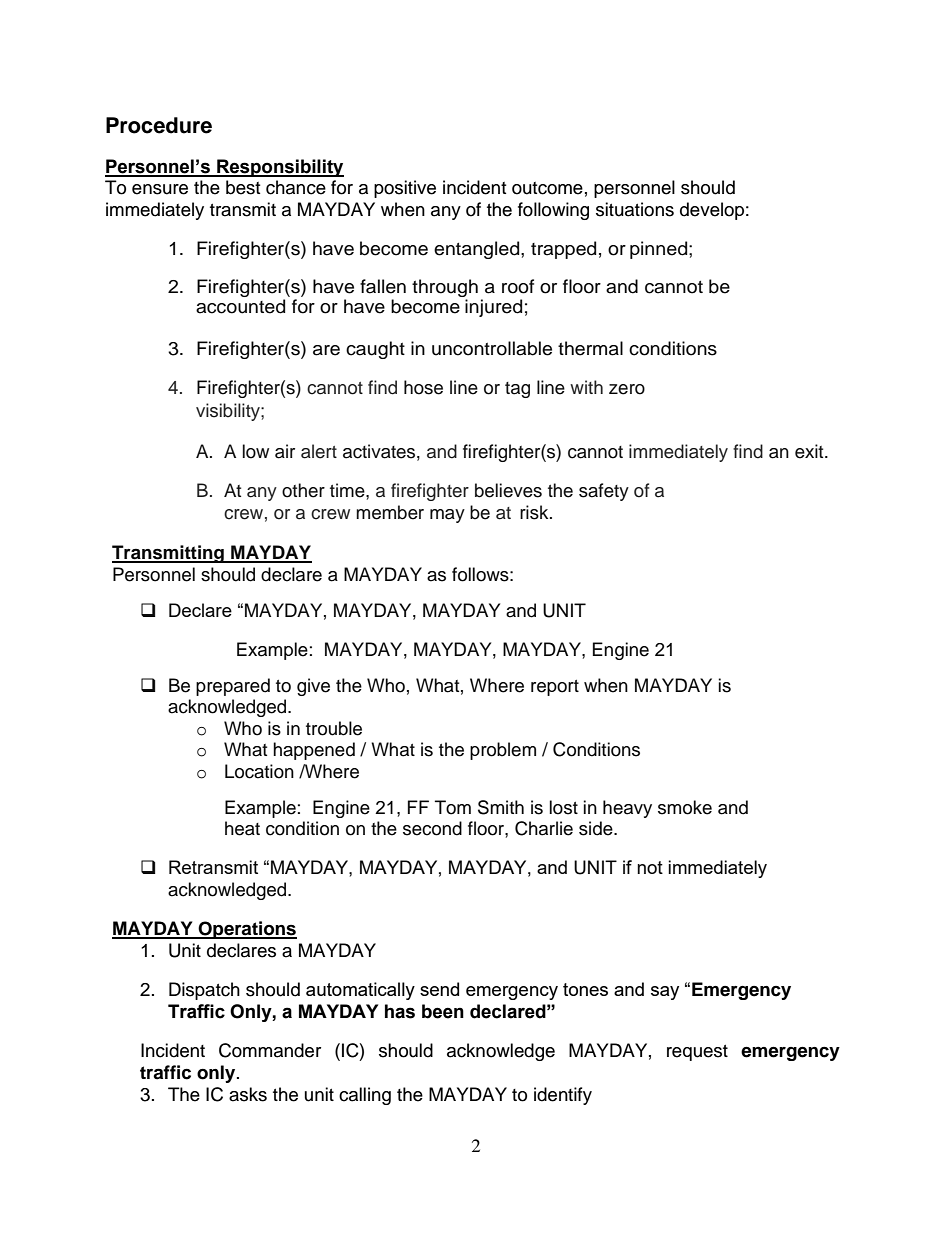  I want to click on Smith, so click(501, 807).
